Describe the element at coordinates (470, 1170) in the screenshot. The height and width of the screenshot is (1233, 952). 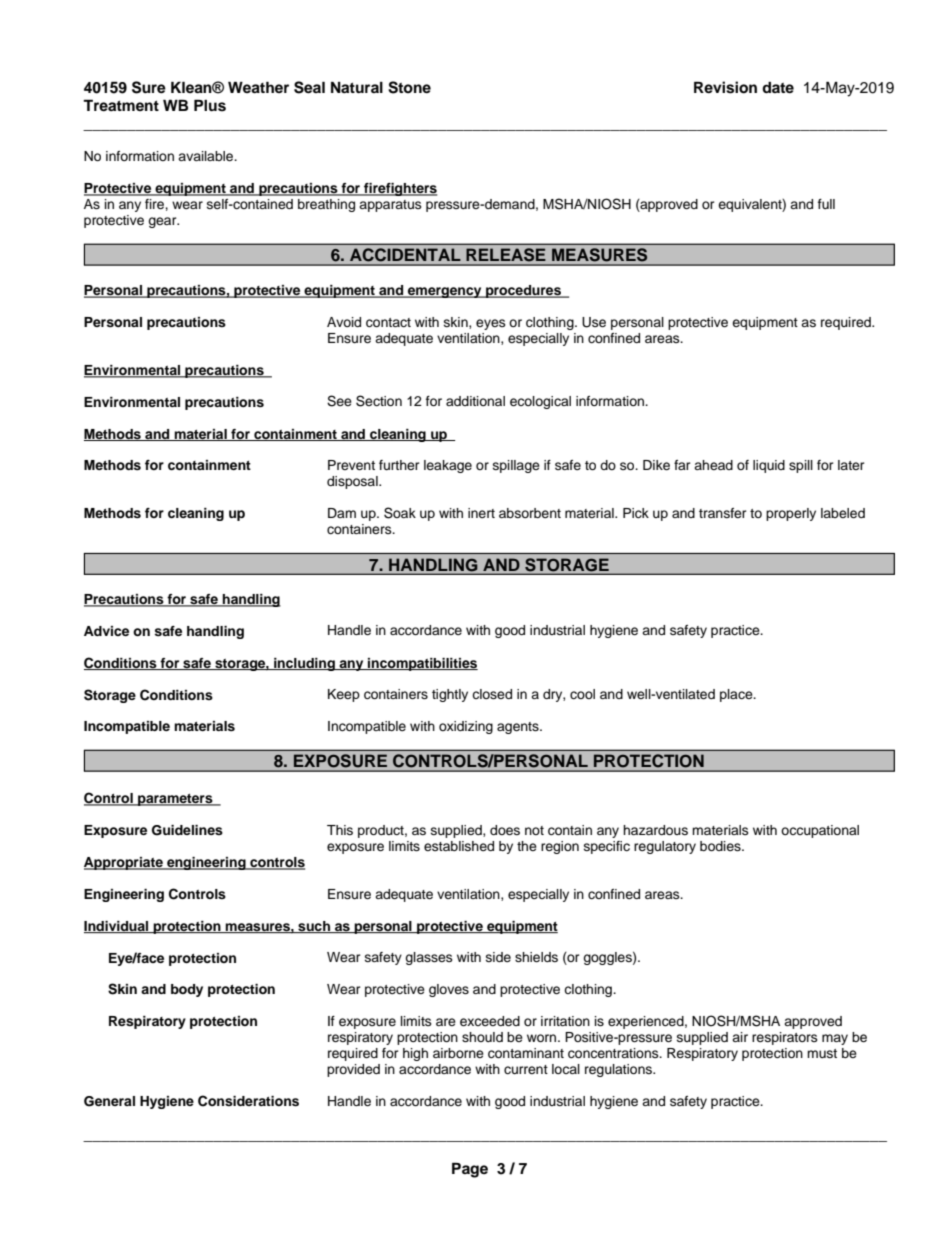
I see `Page` at that location.
